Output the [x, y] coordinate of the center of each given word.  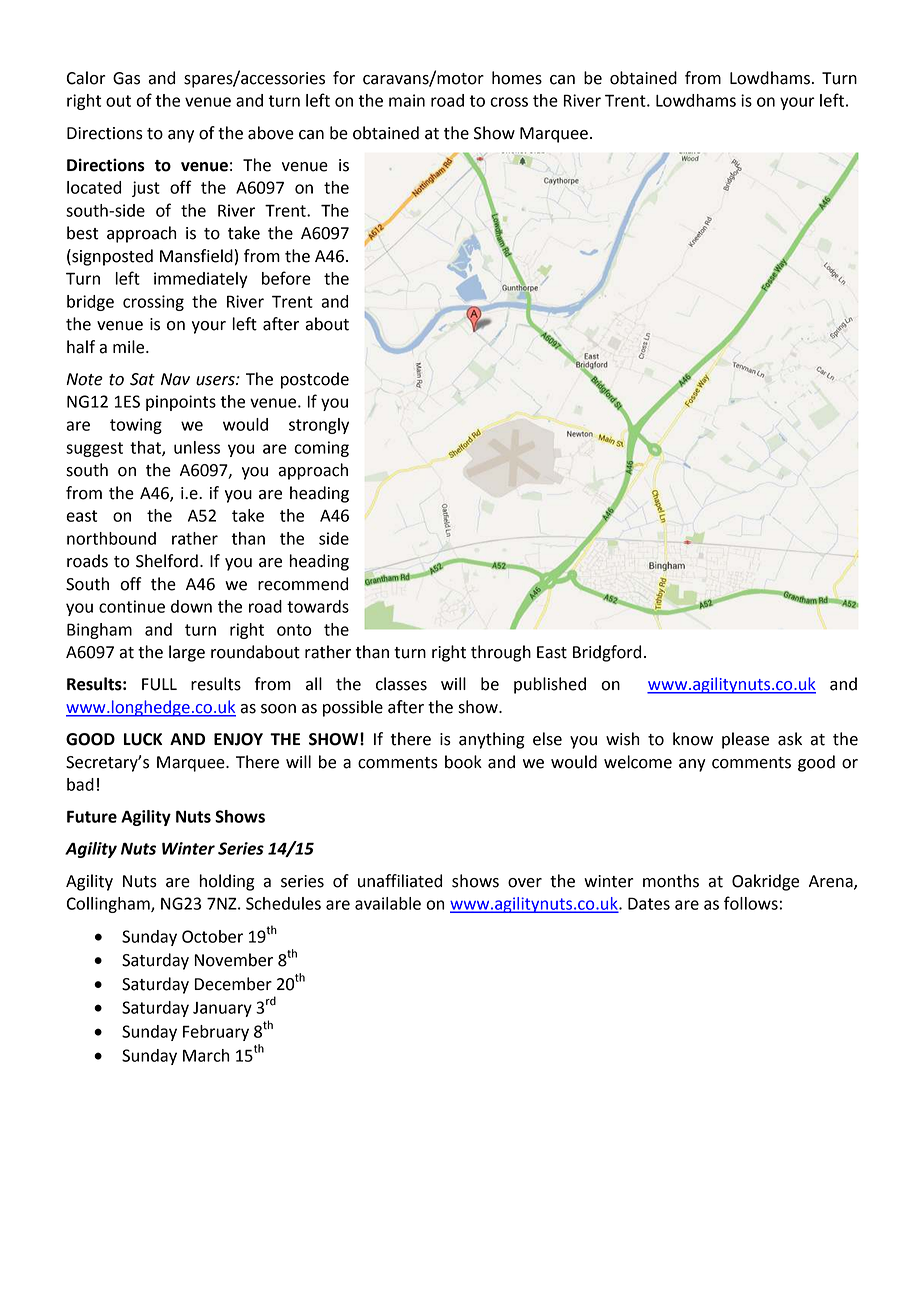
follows [751, 903]
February [216, 1033]
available [388, 903]
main [407, 100]
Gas [126, 78]
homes [517, 78]
